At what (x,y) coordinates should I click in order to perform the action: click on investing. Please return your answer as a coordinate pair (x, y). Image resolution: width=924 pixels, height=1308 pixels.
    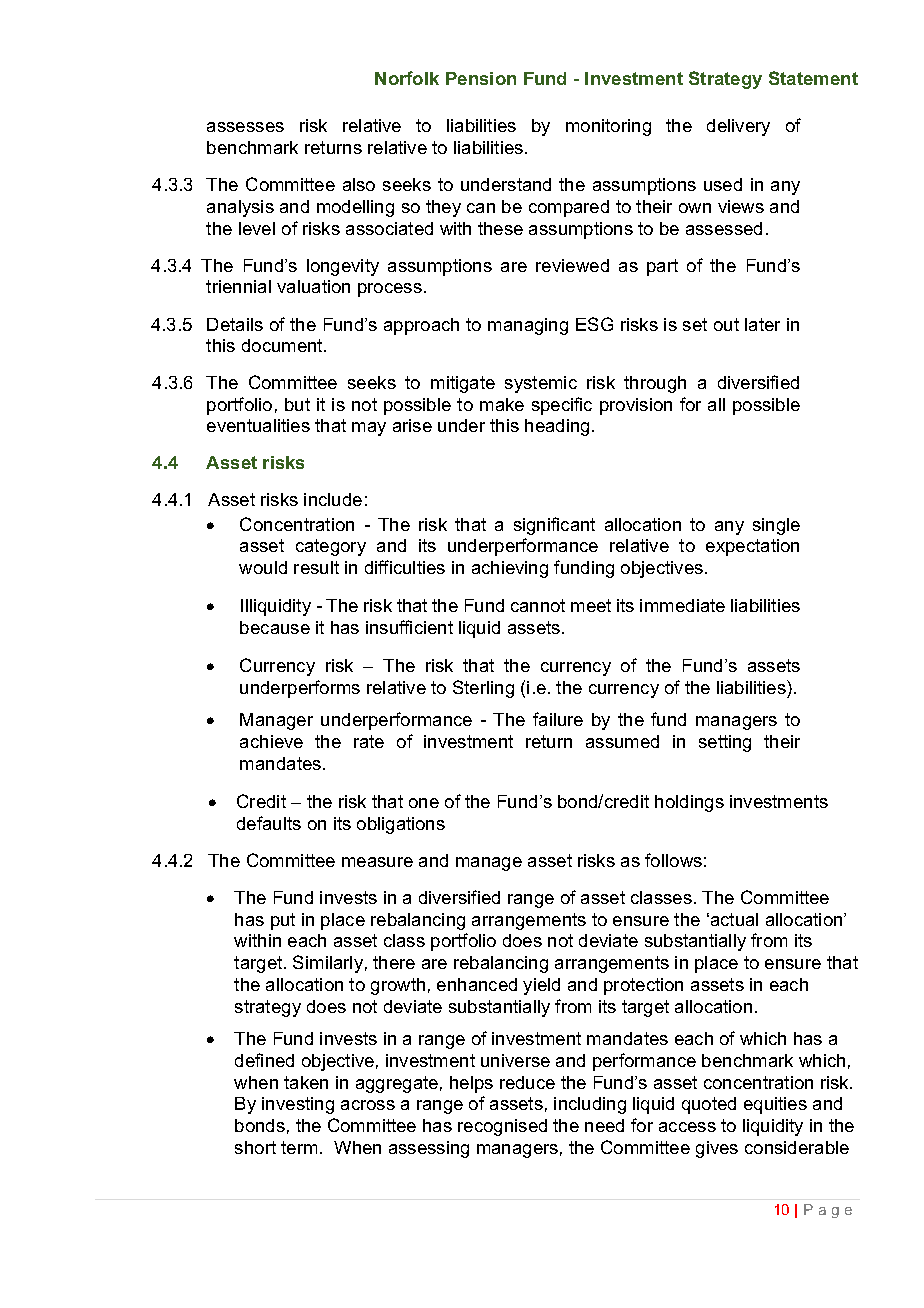
    Looking at the image, I should click on (298, 1105).
